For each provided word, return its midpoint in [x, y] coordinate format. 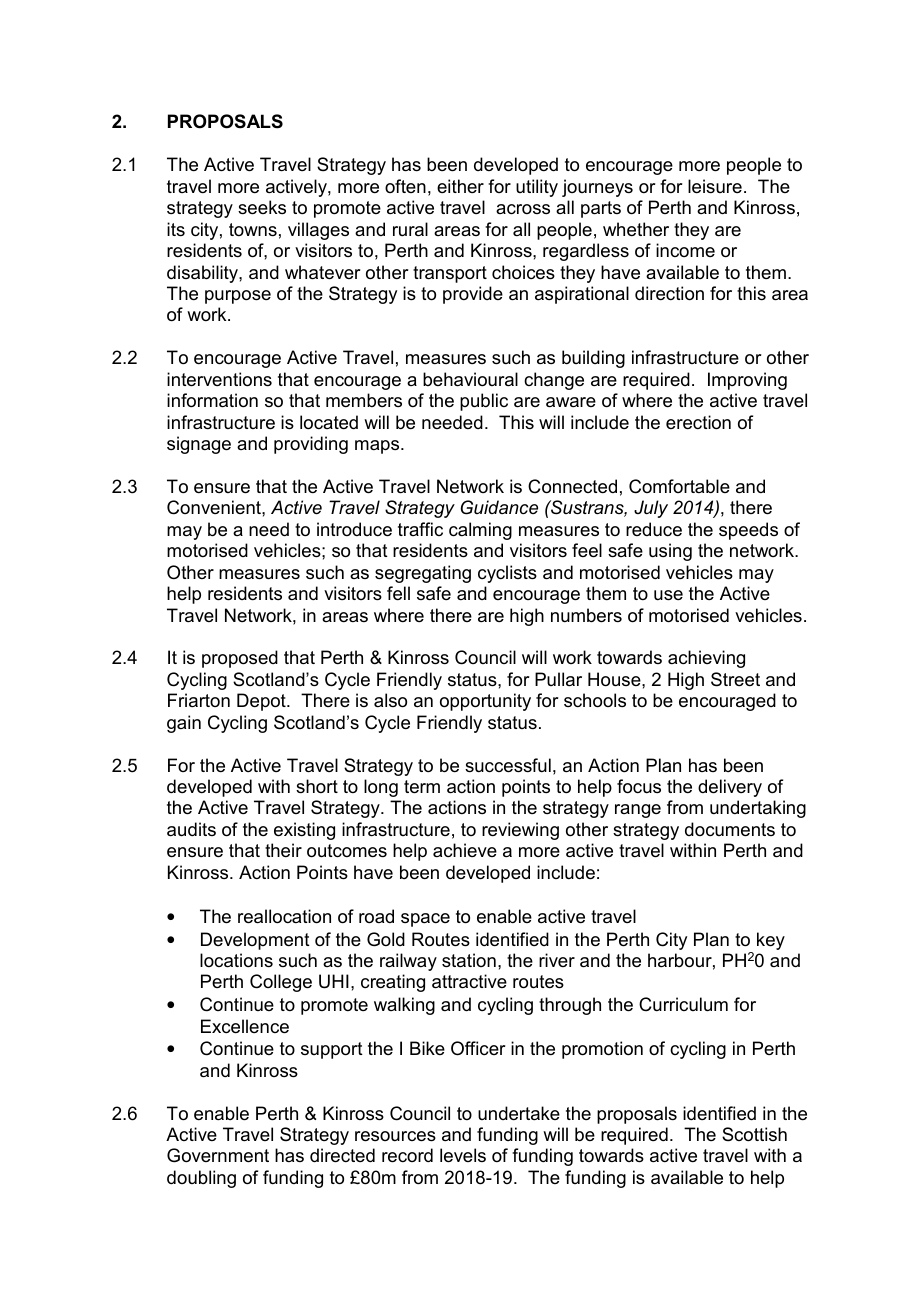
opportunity [485, 702]
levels [463, 1155]
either [460, 186]
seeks [262, 207]
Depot [262, 702]
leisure [715, 186]
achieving [706, 659]
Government [218, 1155]
